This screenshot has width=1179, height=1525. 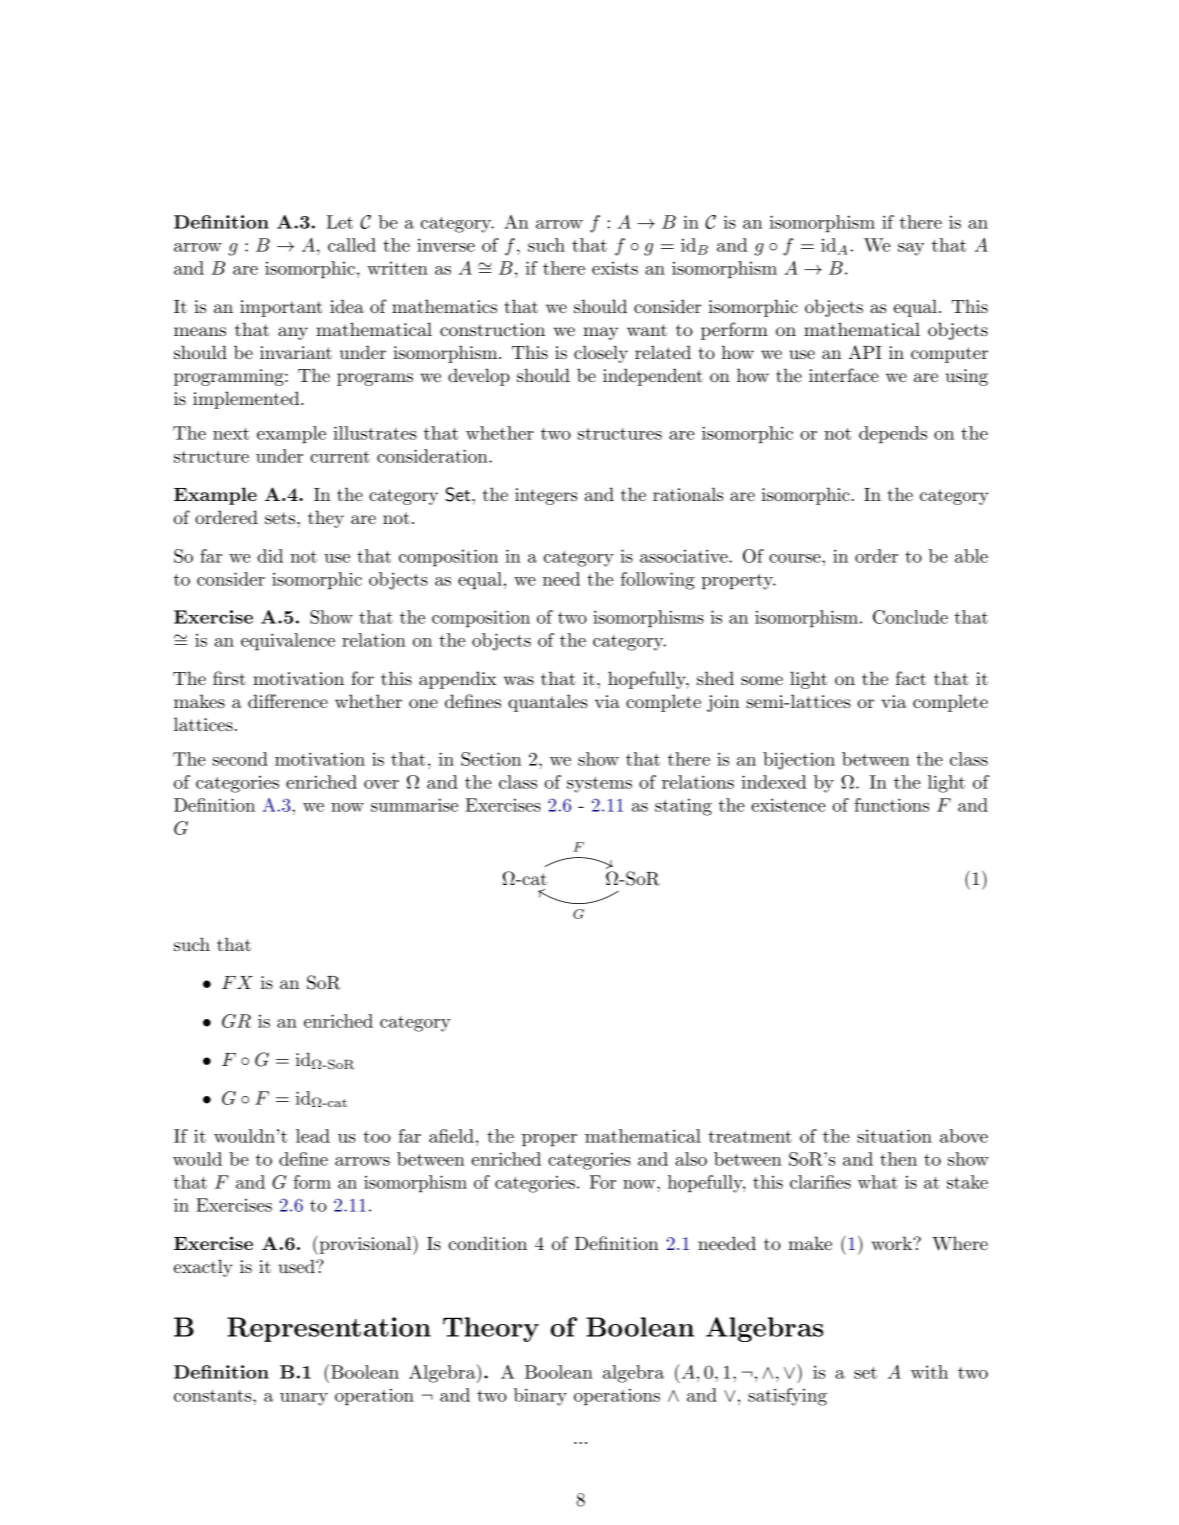 What do you see at coordinates (910, 617) in the screenshot?
I see `Conclude` at bounding box center [910, 617].
